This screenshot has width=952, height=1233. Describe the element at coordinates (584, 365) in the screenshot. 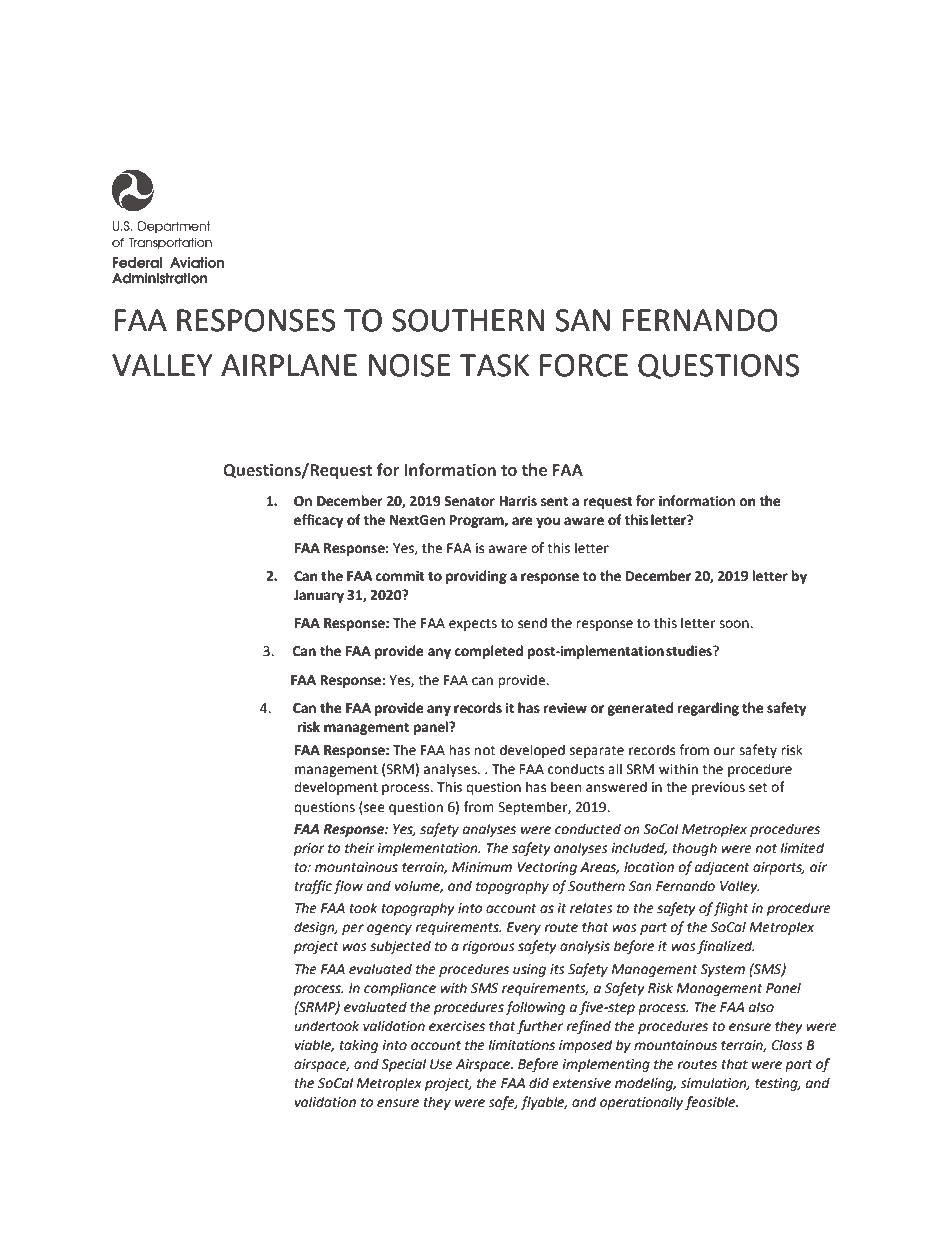

I see `FORCE` at that location.
